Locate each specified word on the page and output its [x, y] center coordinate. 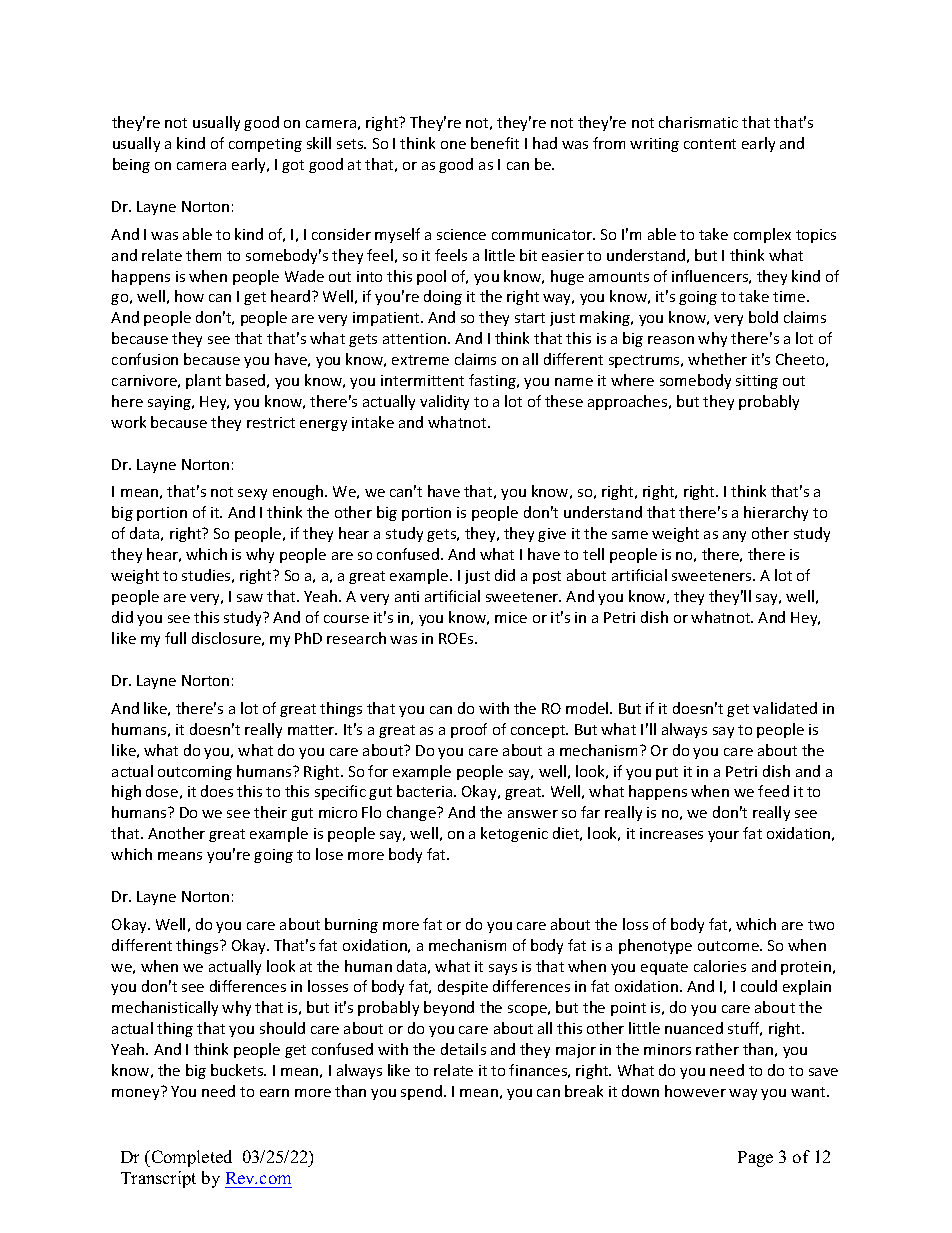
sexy [252, 494]
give [552, 535]
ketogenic [514, 834]
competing [265, 145]
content [710, 144]
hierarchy [776, 513]
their [270, 812]
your [723, 836]
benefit [495, 143]
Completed [190, 1158]
